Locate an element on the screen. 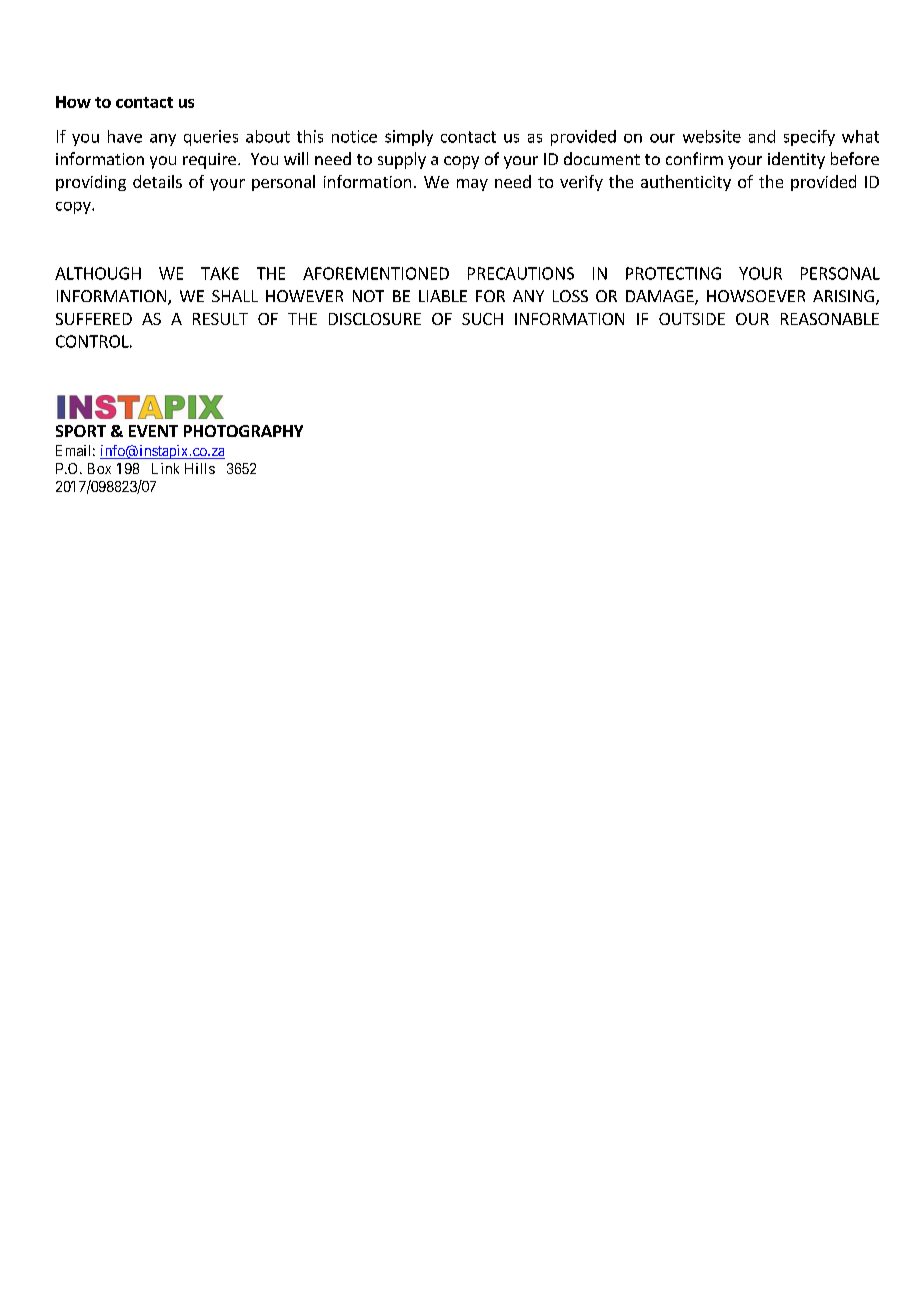 Image resolution: width=924 pixels, height=1308 pixels. REASONABLE is located at coordinates (830, 319).
